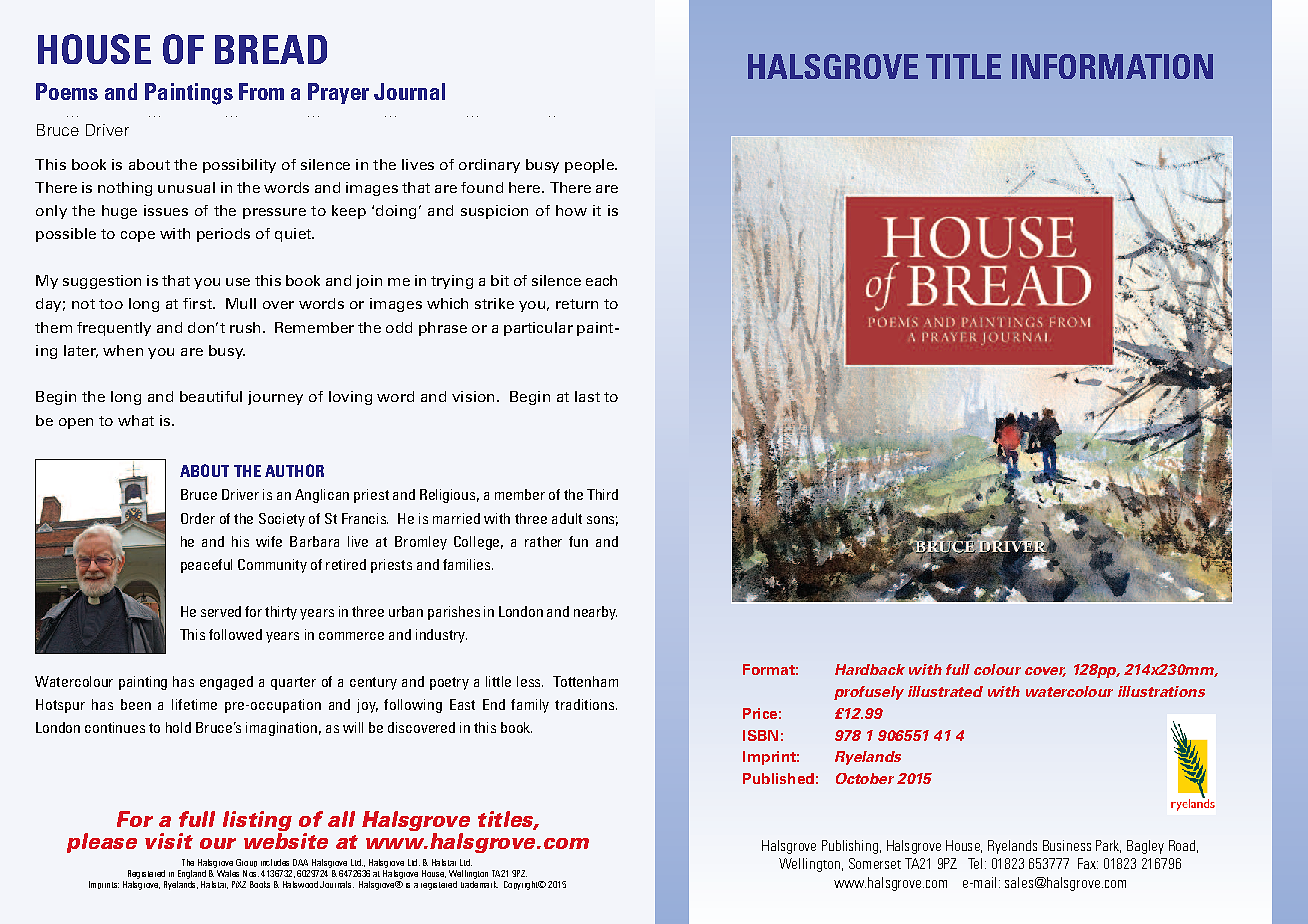  I want to click on last, so click(587, 396).
